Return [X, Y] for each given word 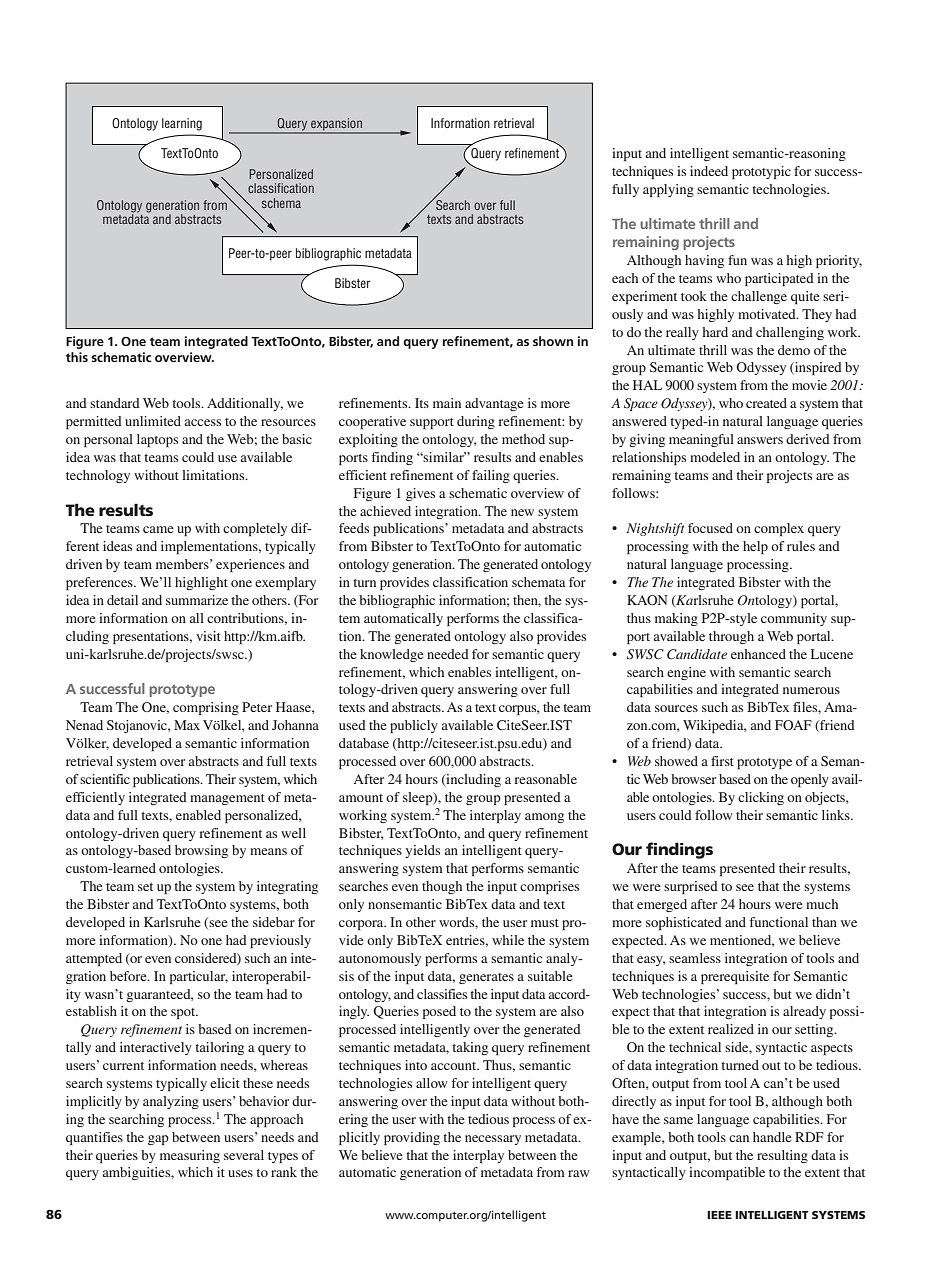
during [476, 422]
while [508, 940]
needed [448, 654]
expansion [336, 125]
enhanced [758, 654]
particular [199, 977]
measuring [190, 1156]
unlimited [153, 421]
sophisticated [684, 923]
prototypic [761, 172]
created [766, 403]
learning [182, 124]
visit [208, 636]
